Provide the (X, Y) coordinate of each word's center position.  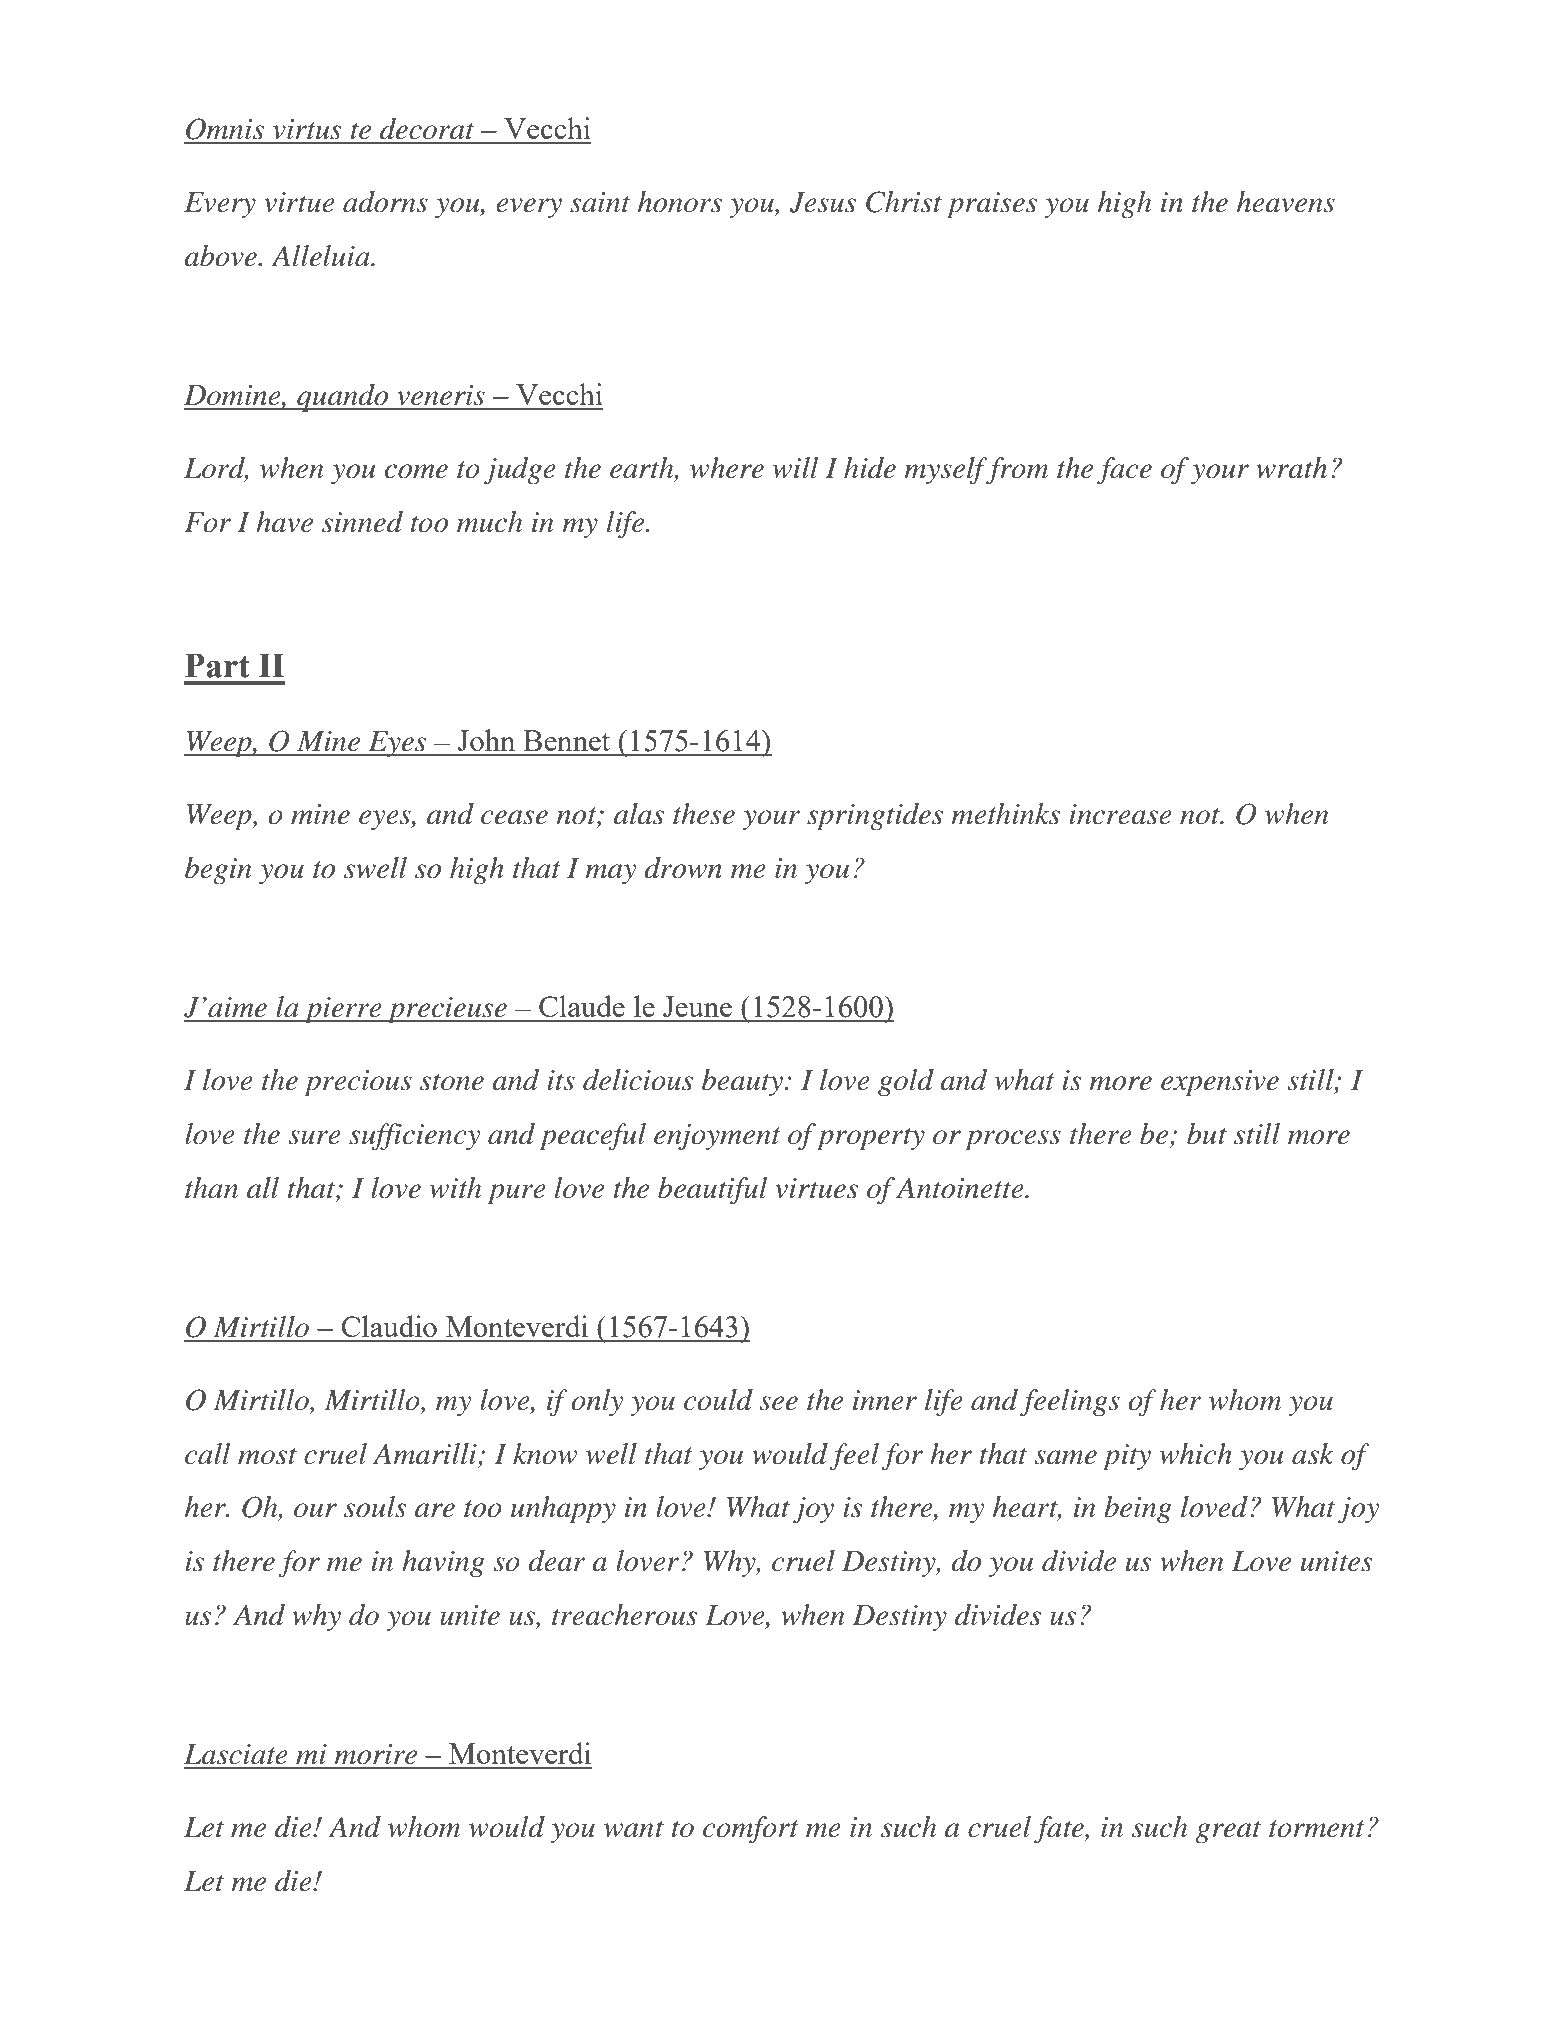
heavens (1286, 202)
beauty (742, 1083)
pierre (343, 1010)
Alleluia (321, 256)
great (1228, 1832)
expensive (1220, 1083)
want (634, 1829)
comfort (751, 1830)
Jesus (823, 202)
